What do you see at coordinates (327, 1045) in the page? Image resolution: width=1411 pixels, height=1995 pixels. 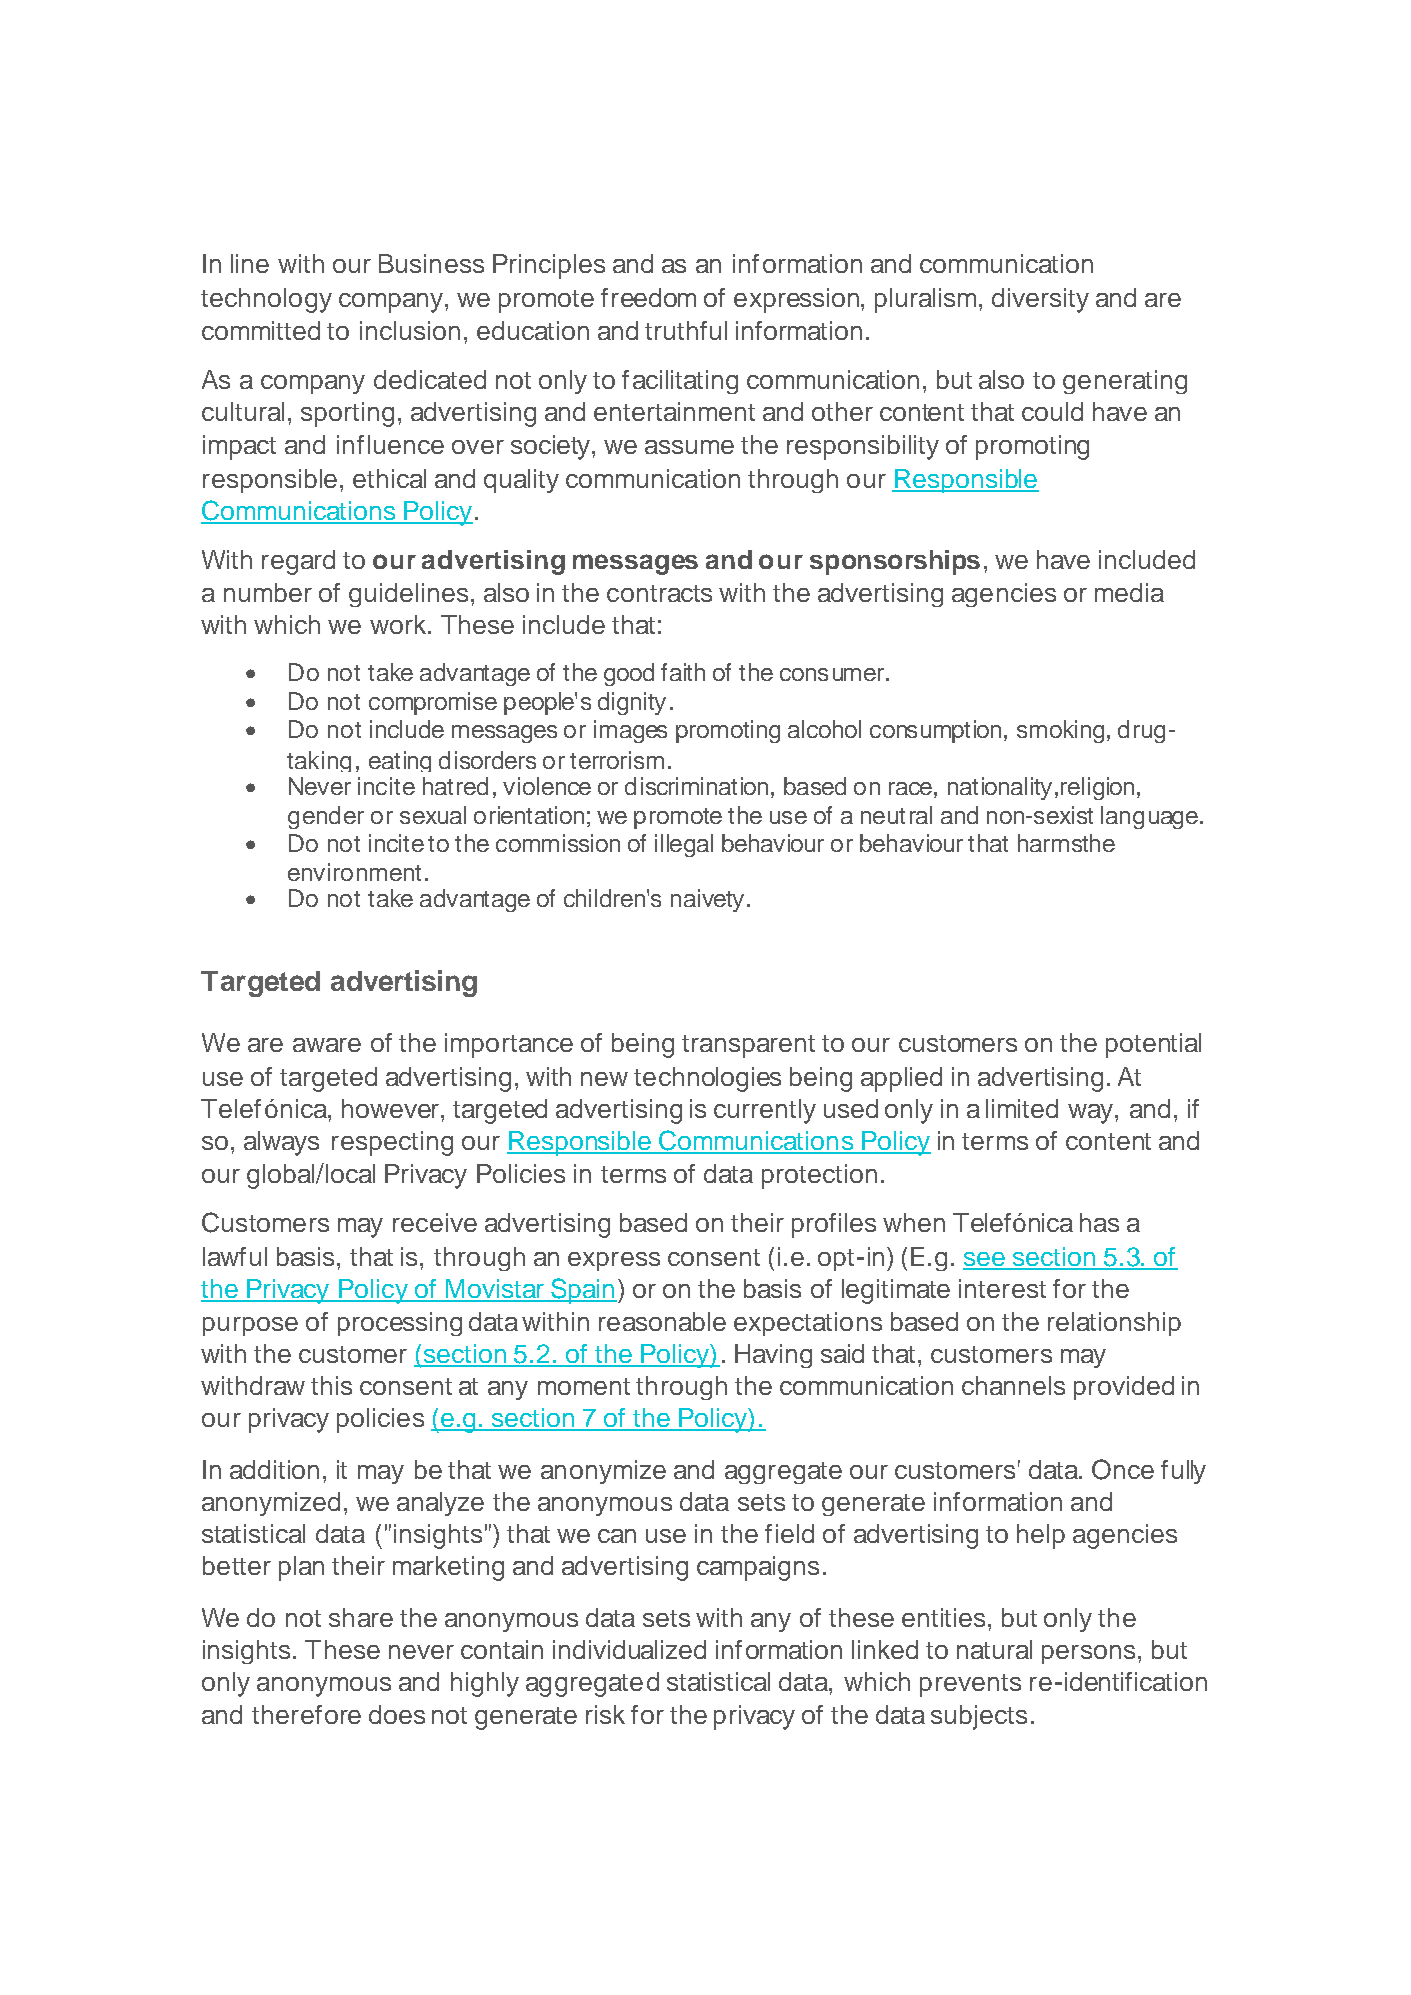 I see `aware` at bounding box center [327, 1045].
